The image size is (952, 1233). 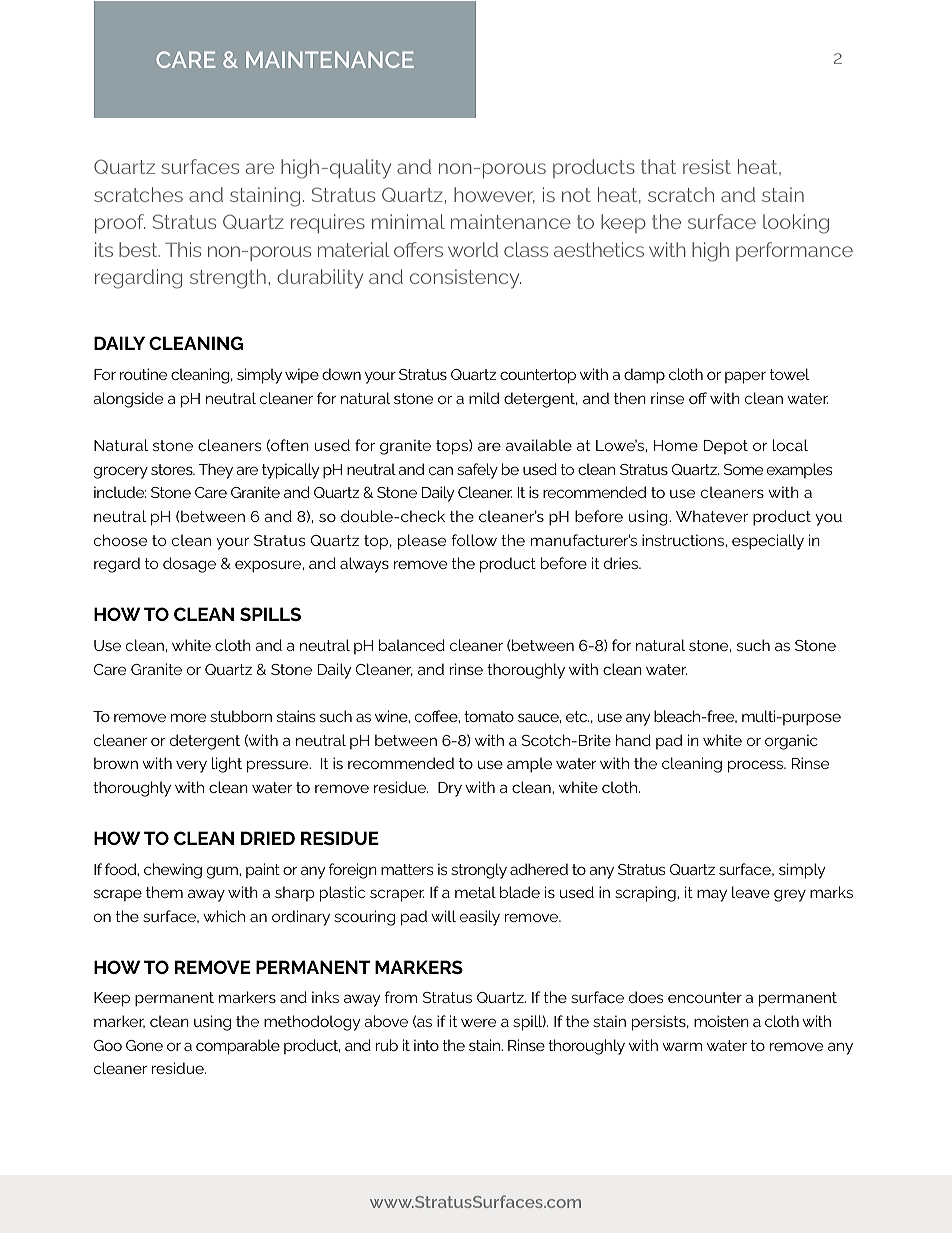 What do you see at coordinates (707, 166) in the page?
I see `resist` at bounding box center [707, 166].
